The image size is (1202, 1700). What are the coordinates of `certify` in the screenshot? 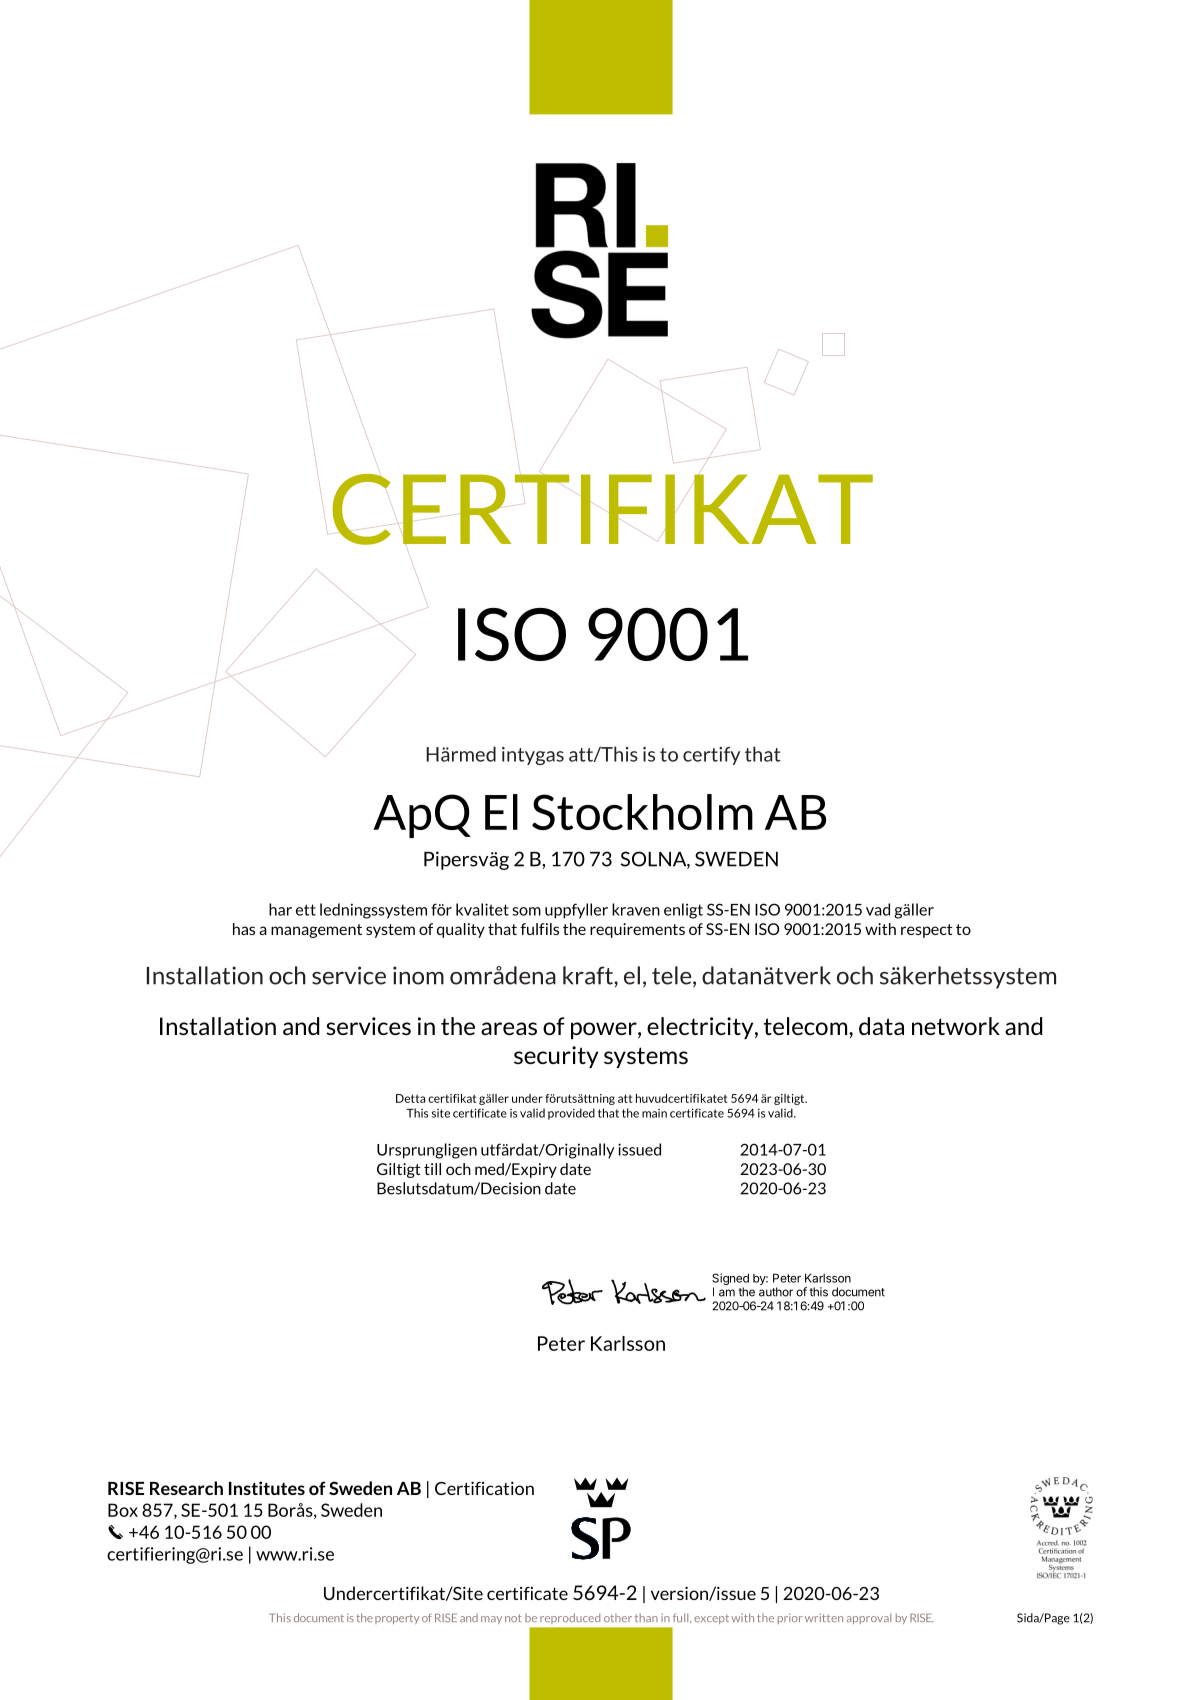 It's located at (711, 756).
